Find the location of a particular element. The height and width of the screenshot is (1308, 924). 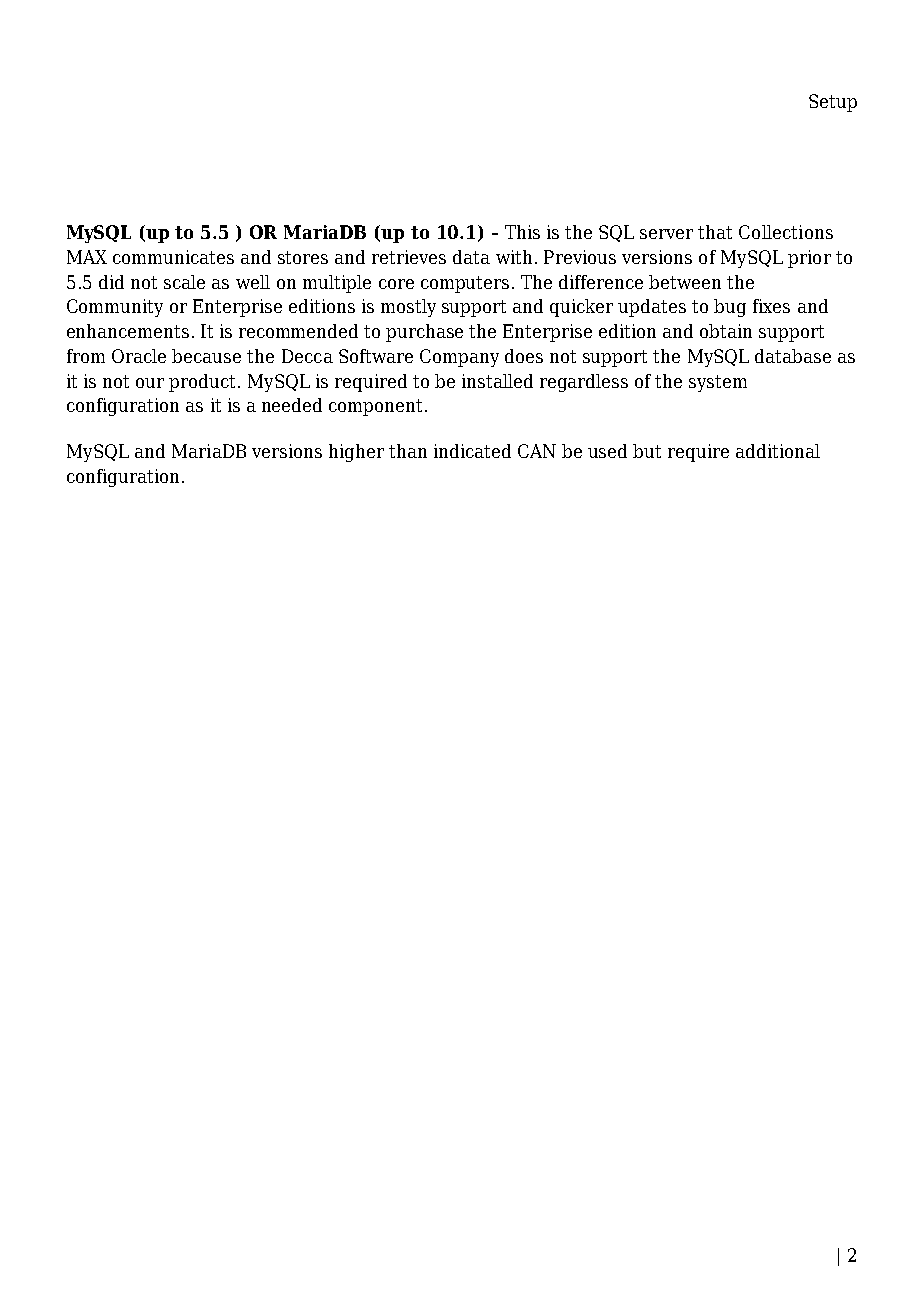

computers is located at coordinates (465, 284).
